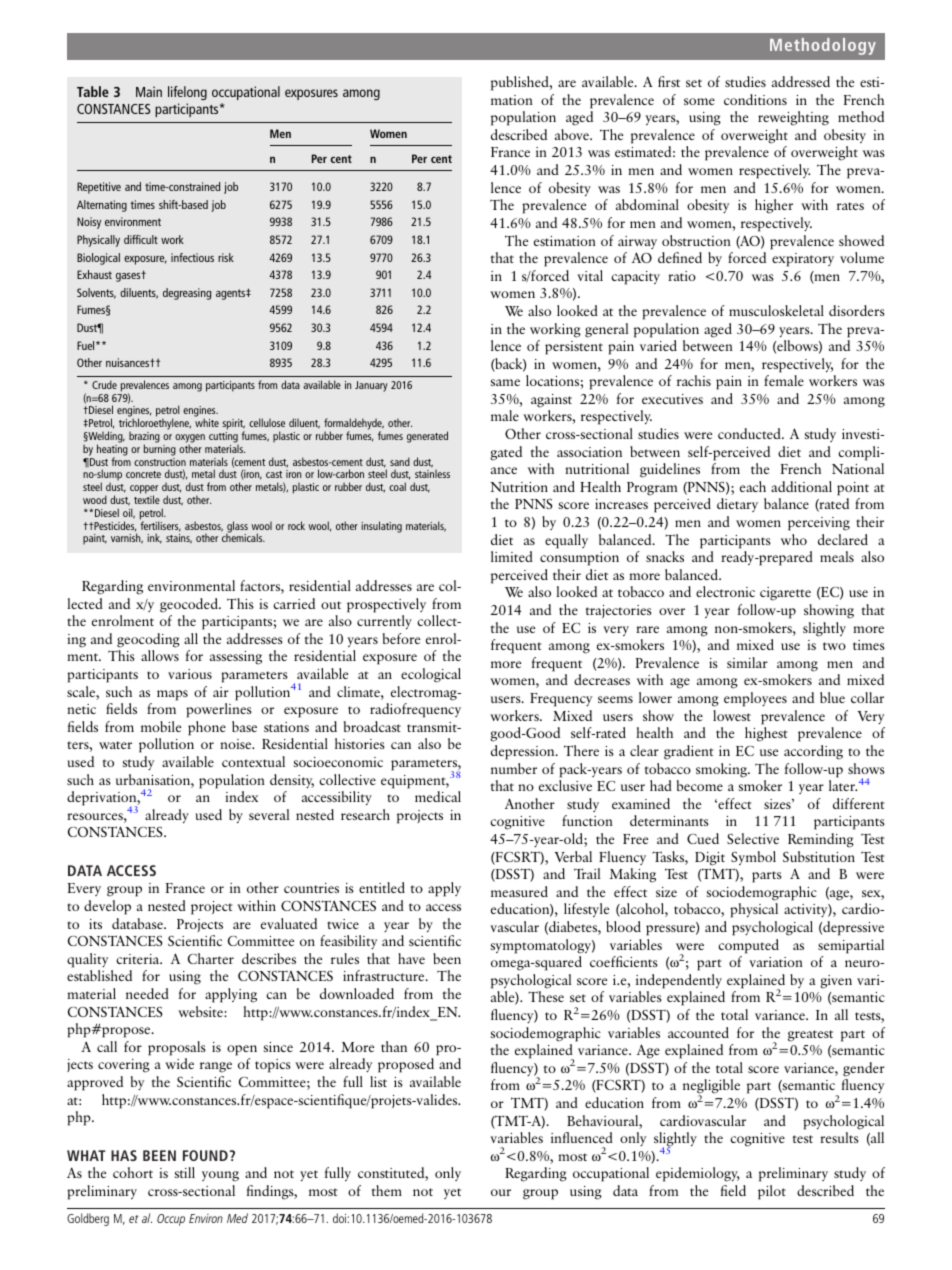 Image resolution: width=952 pixels, height=1270 pixels. I want to click on construction, so click(160, 462).
